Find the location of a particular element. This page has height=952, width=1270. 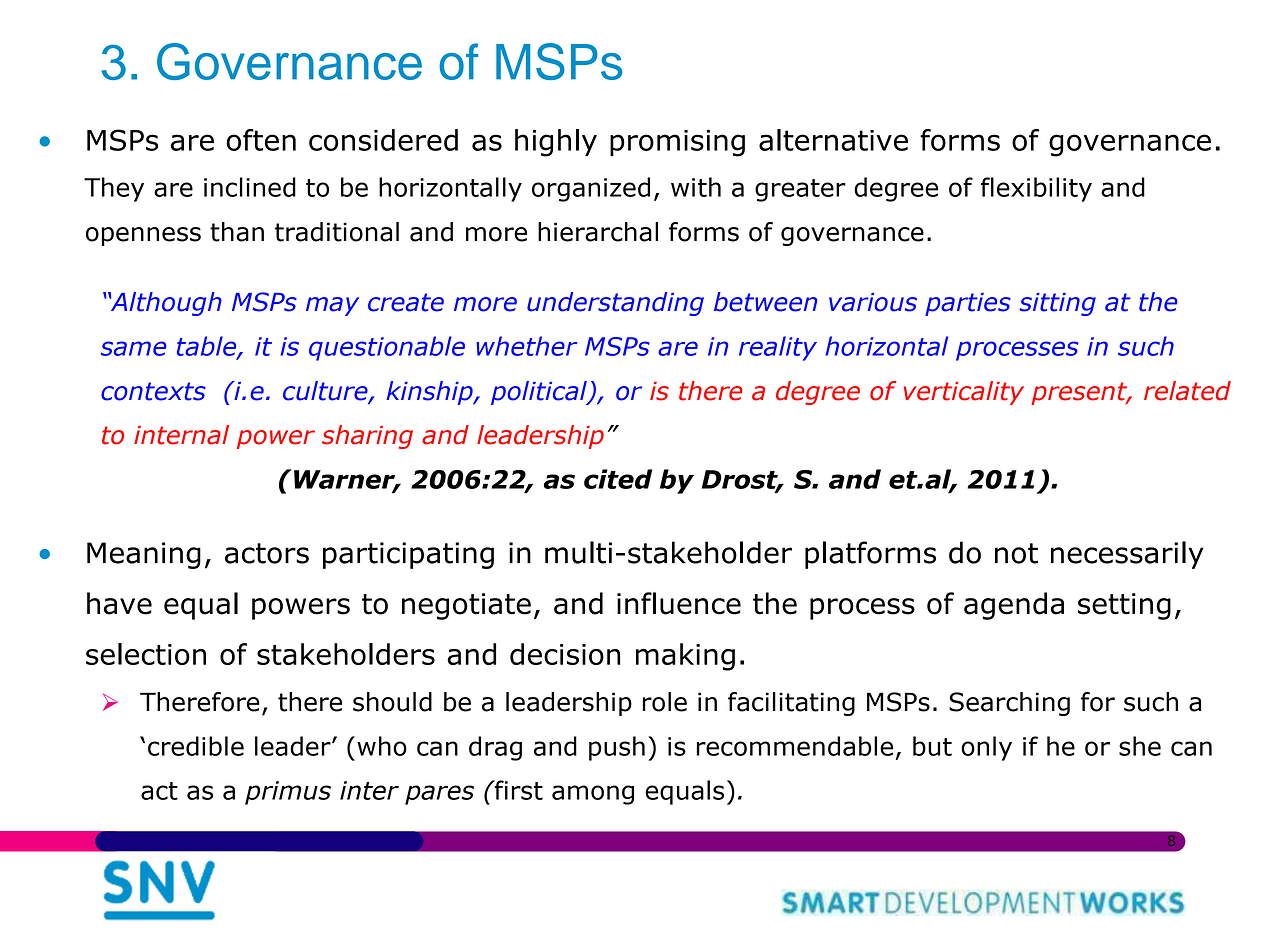

only is located at coordinates (986, 748).
